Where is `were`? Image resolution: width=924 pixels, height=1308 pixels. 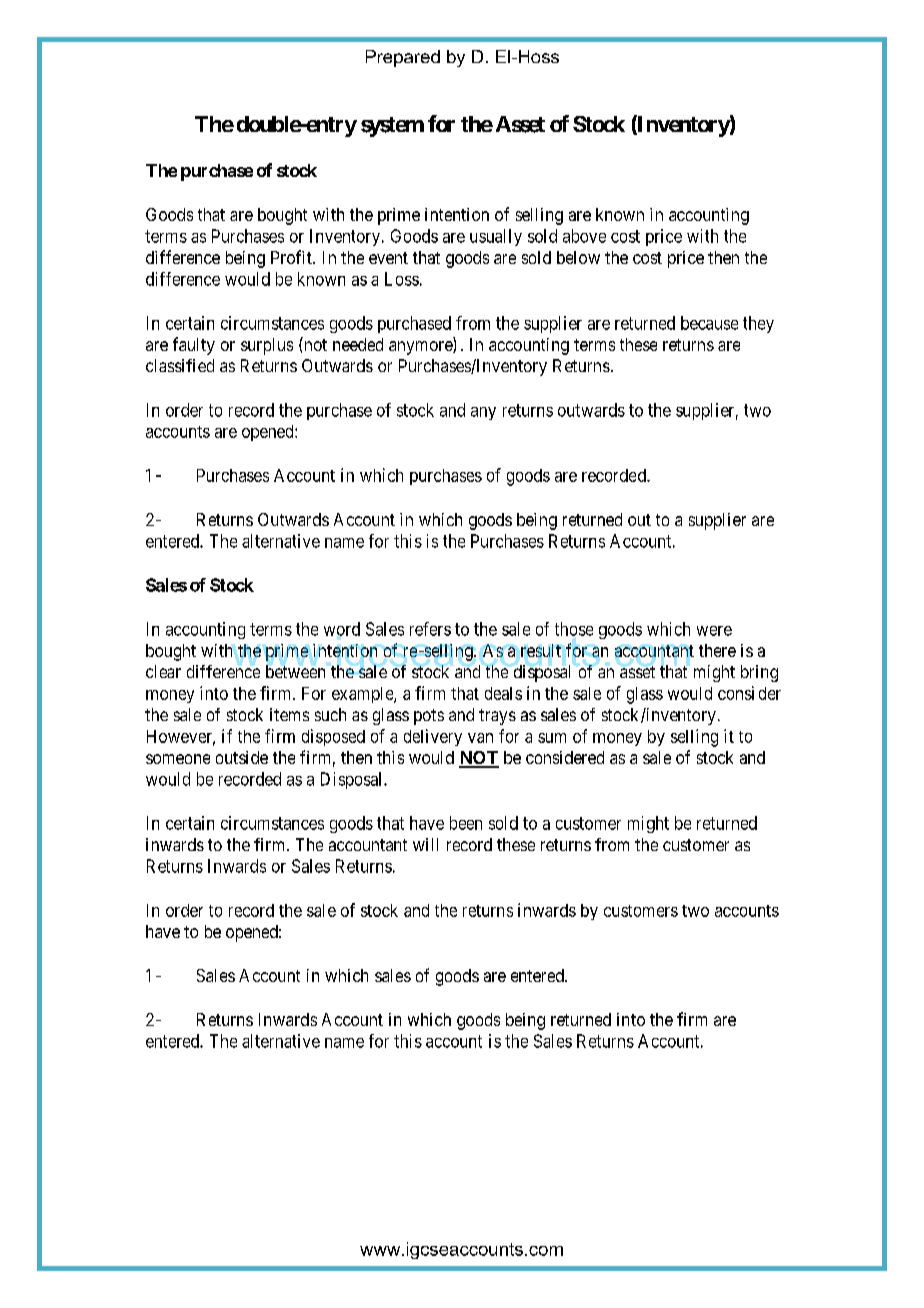 were is located at coordinates (714, 631).
